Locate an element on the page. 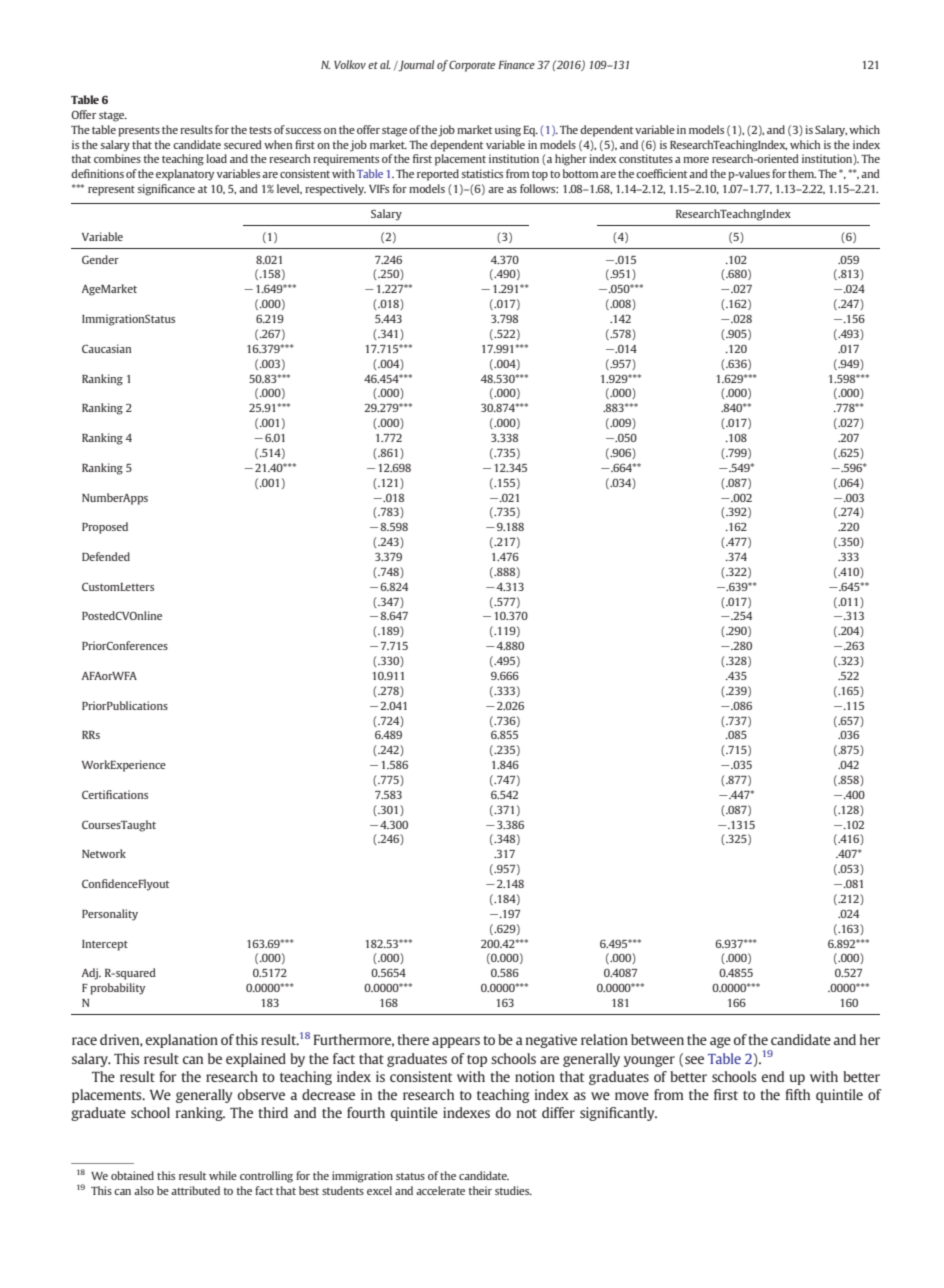 The height and width of the image is (1288, 944). presents is located at coordinates (139, 132).
